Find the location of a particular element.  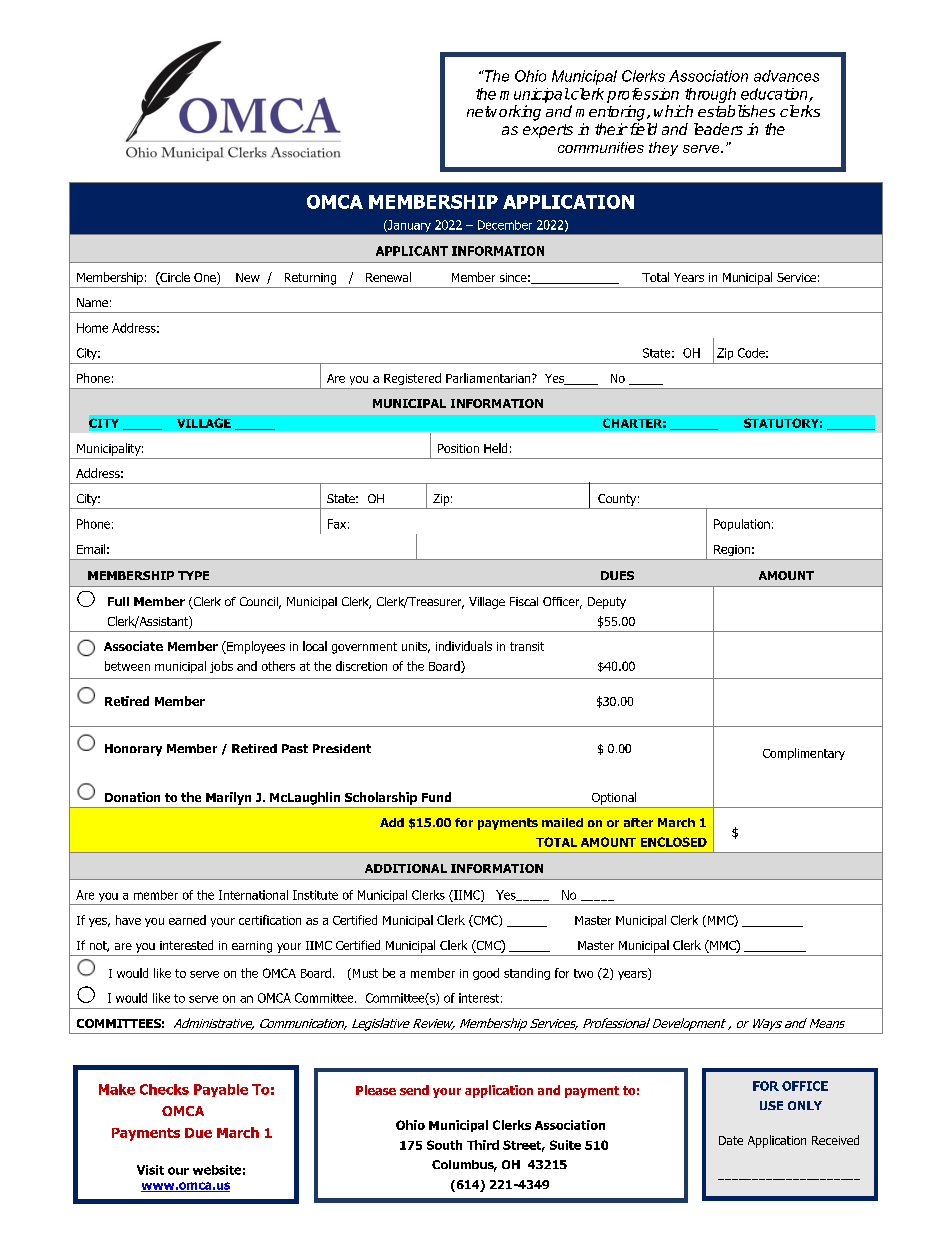

Date is located at coordinates (731, 1140).
